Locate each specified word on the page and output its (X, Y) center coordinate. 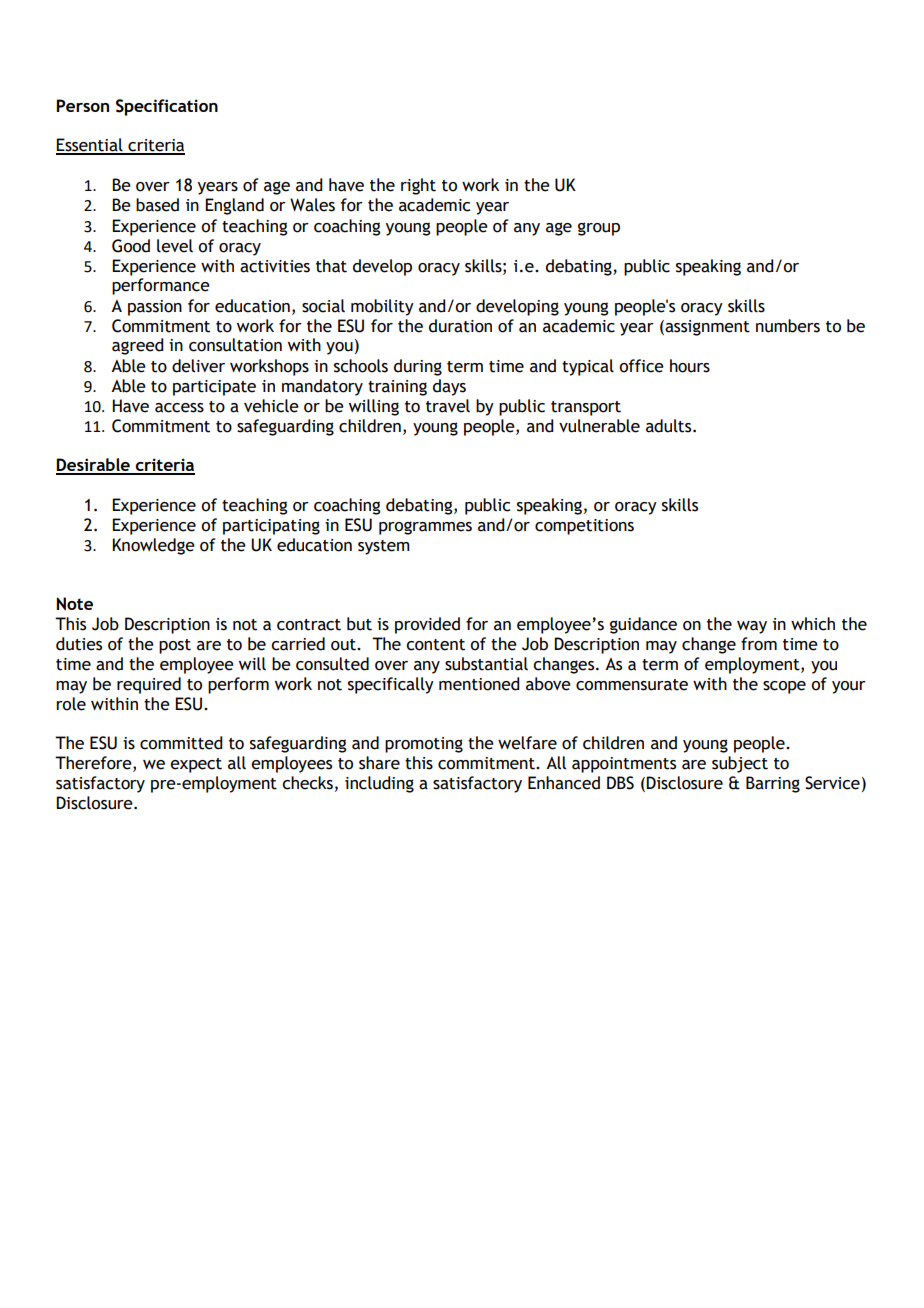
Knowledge (153, 546)
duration (460, 326)
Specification (167, 107)
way (752, 627)
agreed (137, 346)
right (418, 186)
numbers (788, 326)
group (599, 229)
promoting (424, 745)
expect (196, 765)
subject (740, 764)
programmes (425, 528)
